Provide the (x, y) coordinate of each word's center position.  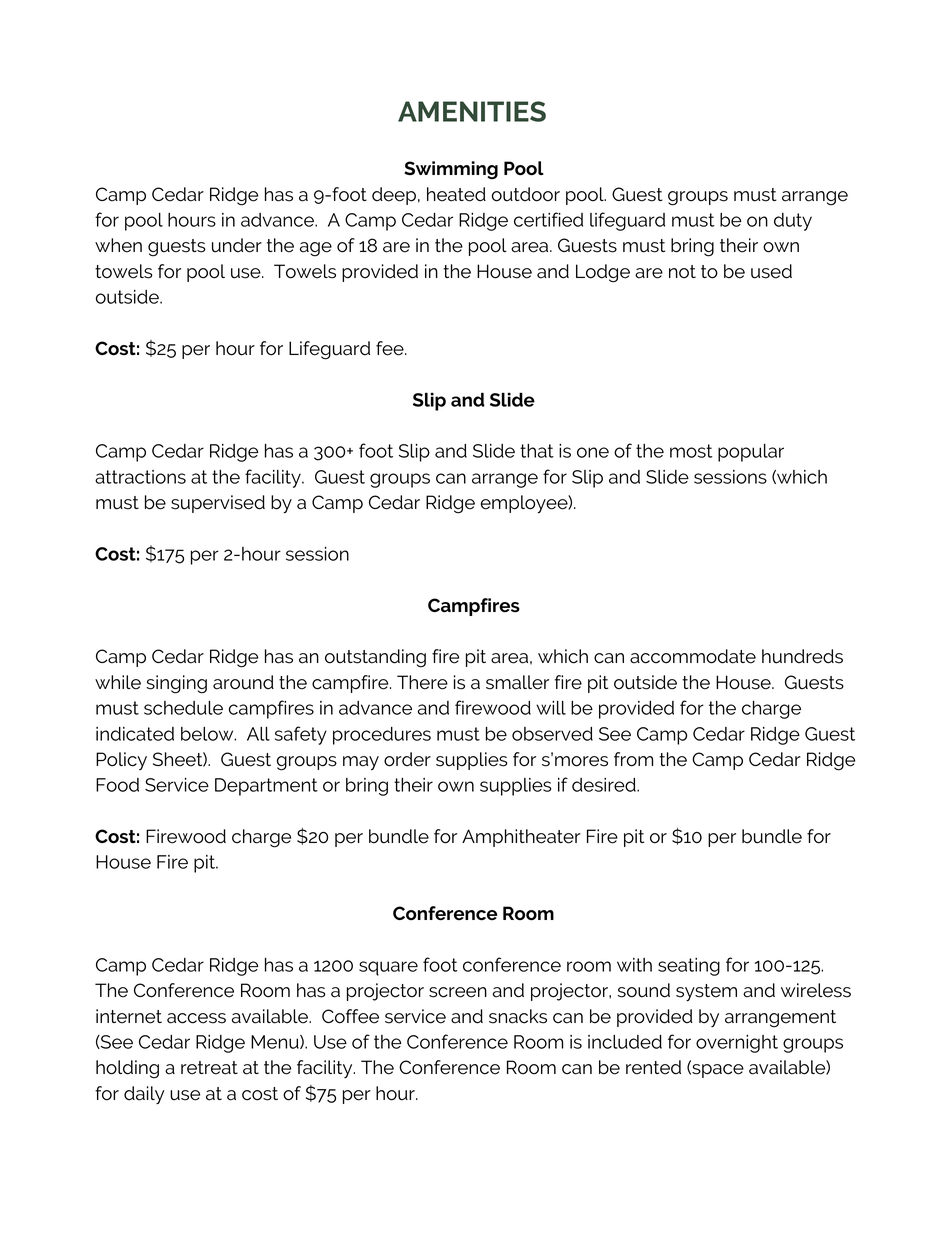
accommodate (693, 656)
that (537, 451)
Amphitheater (521, 838)
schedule (183, 708)
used (771, 271)
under (237, 245)
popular (751, 453)
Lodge (603, 273)
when (118, 245)
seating (689, 967)
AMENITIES (472, 111)
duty (793, 222)
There (422, 682)
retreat (209, 1068)
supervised (218, 504)
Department (266, 787)
